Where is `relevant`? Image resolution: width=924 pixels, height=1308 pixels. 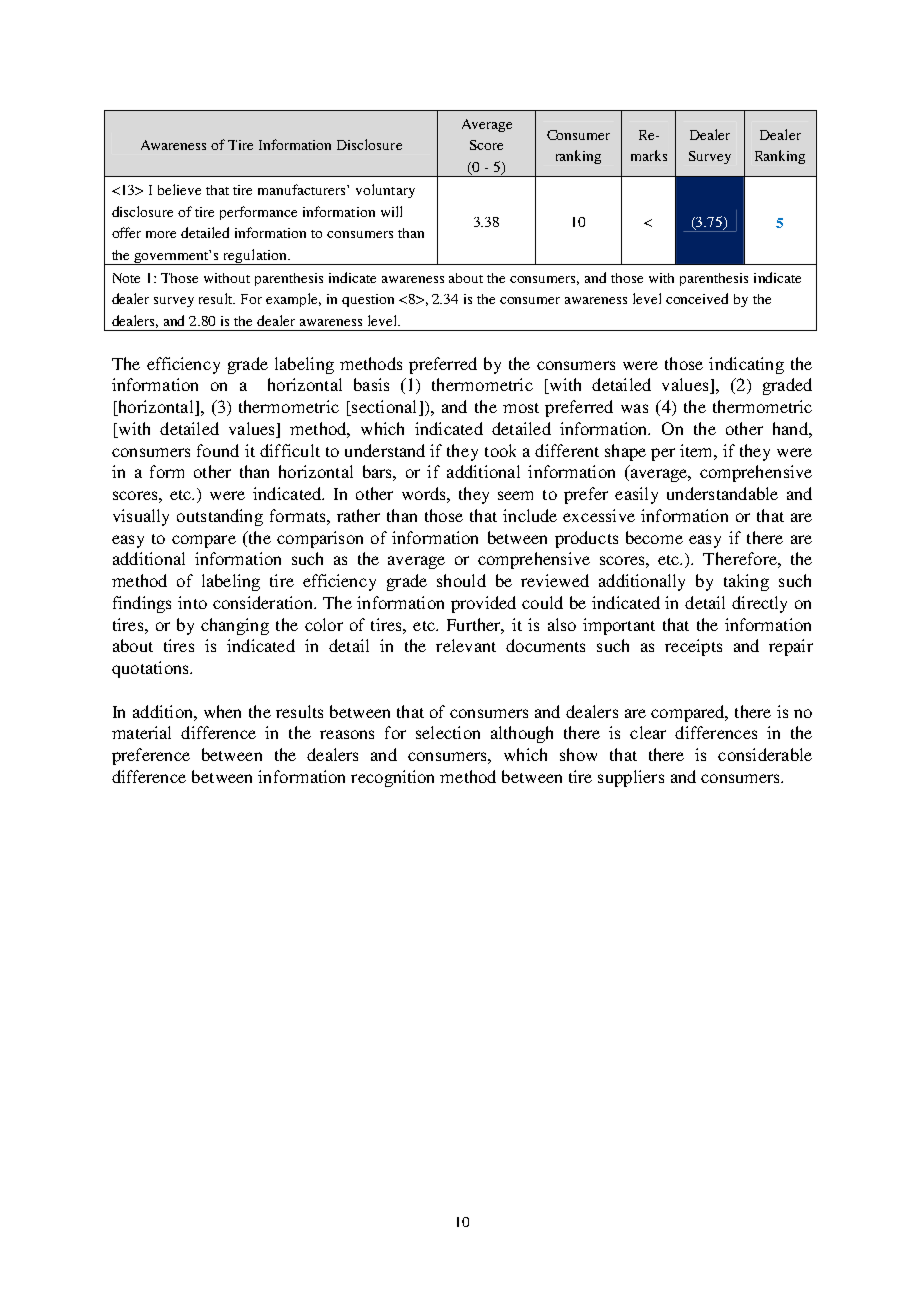
relevant is located at coordinates (466, 645).
